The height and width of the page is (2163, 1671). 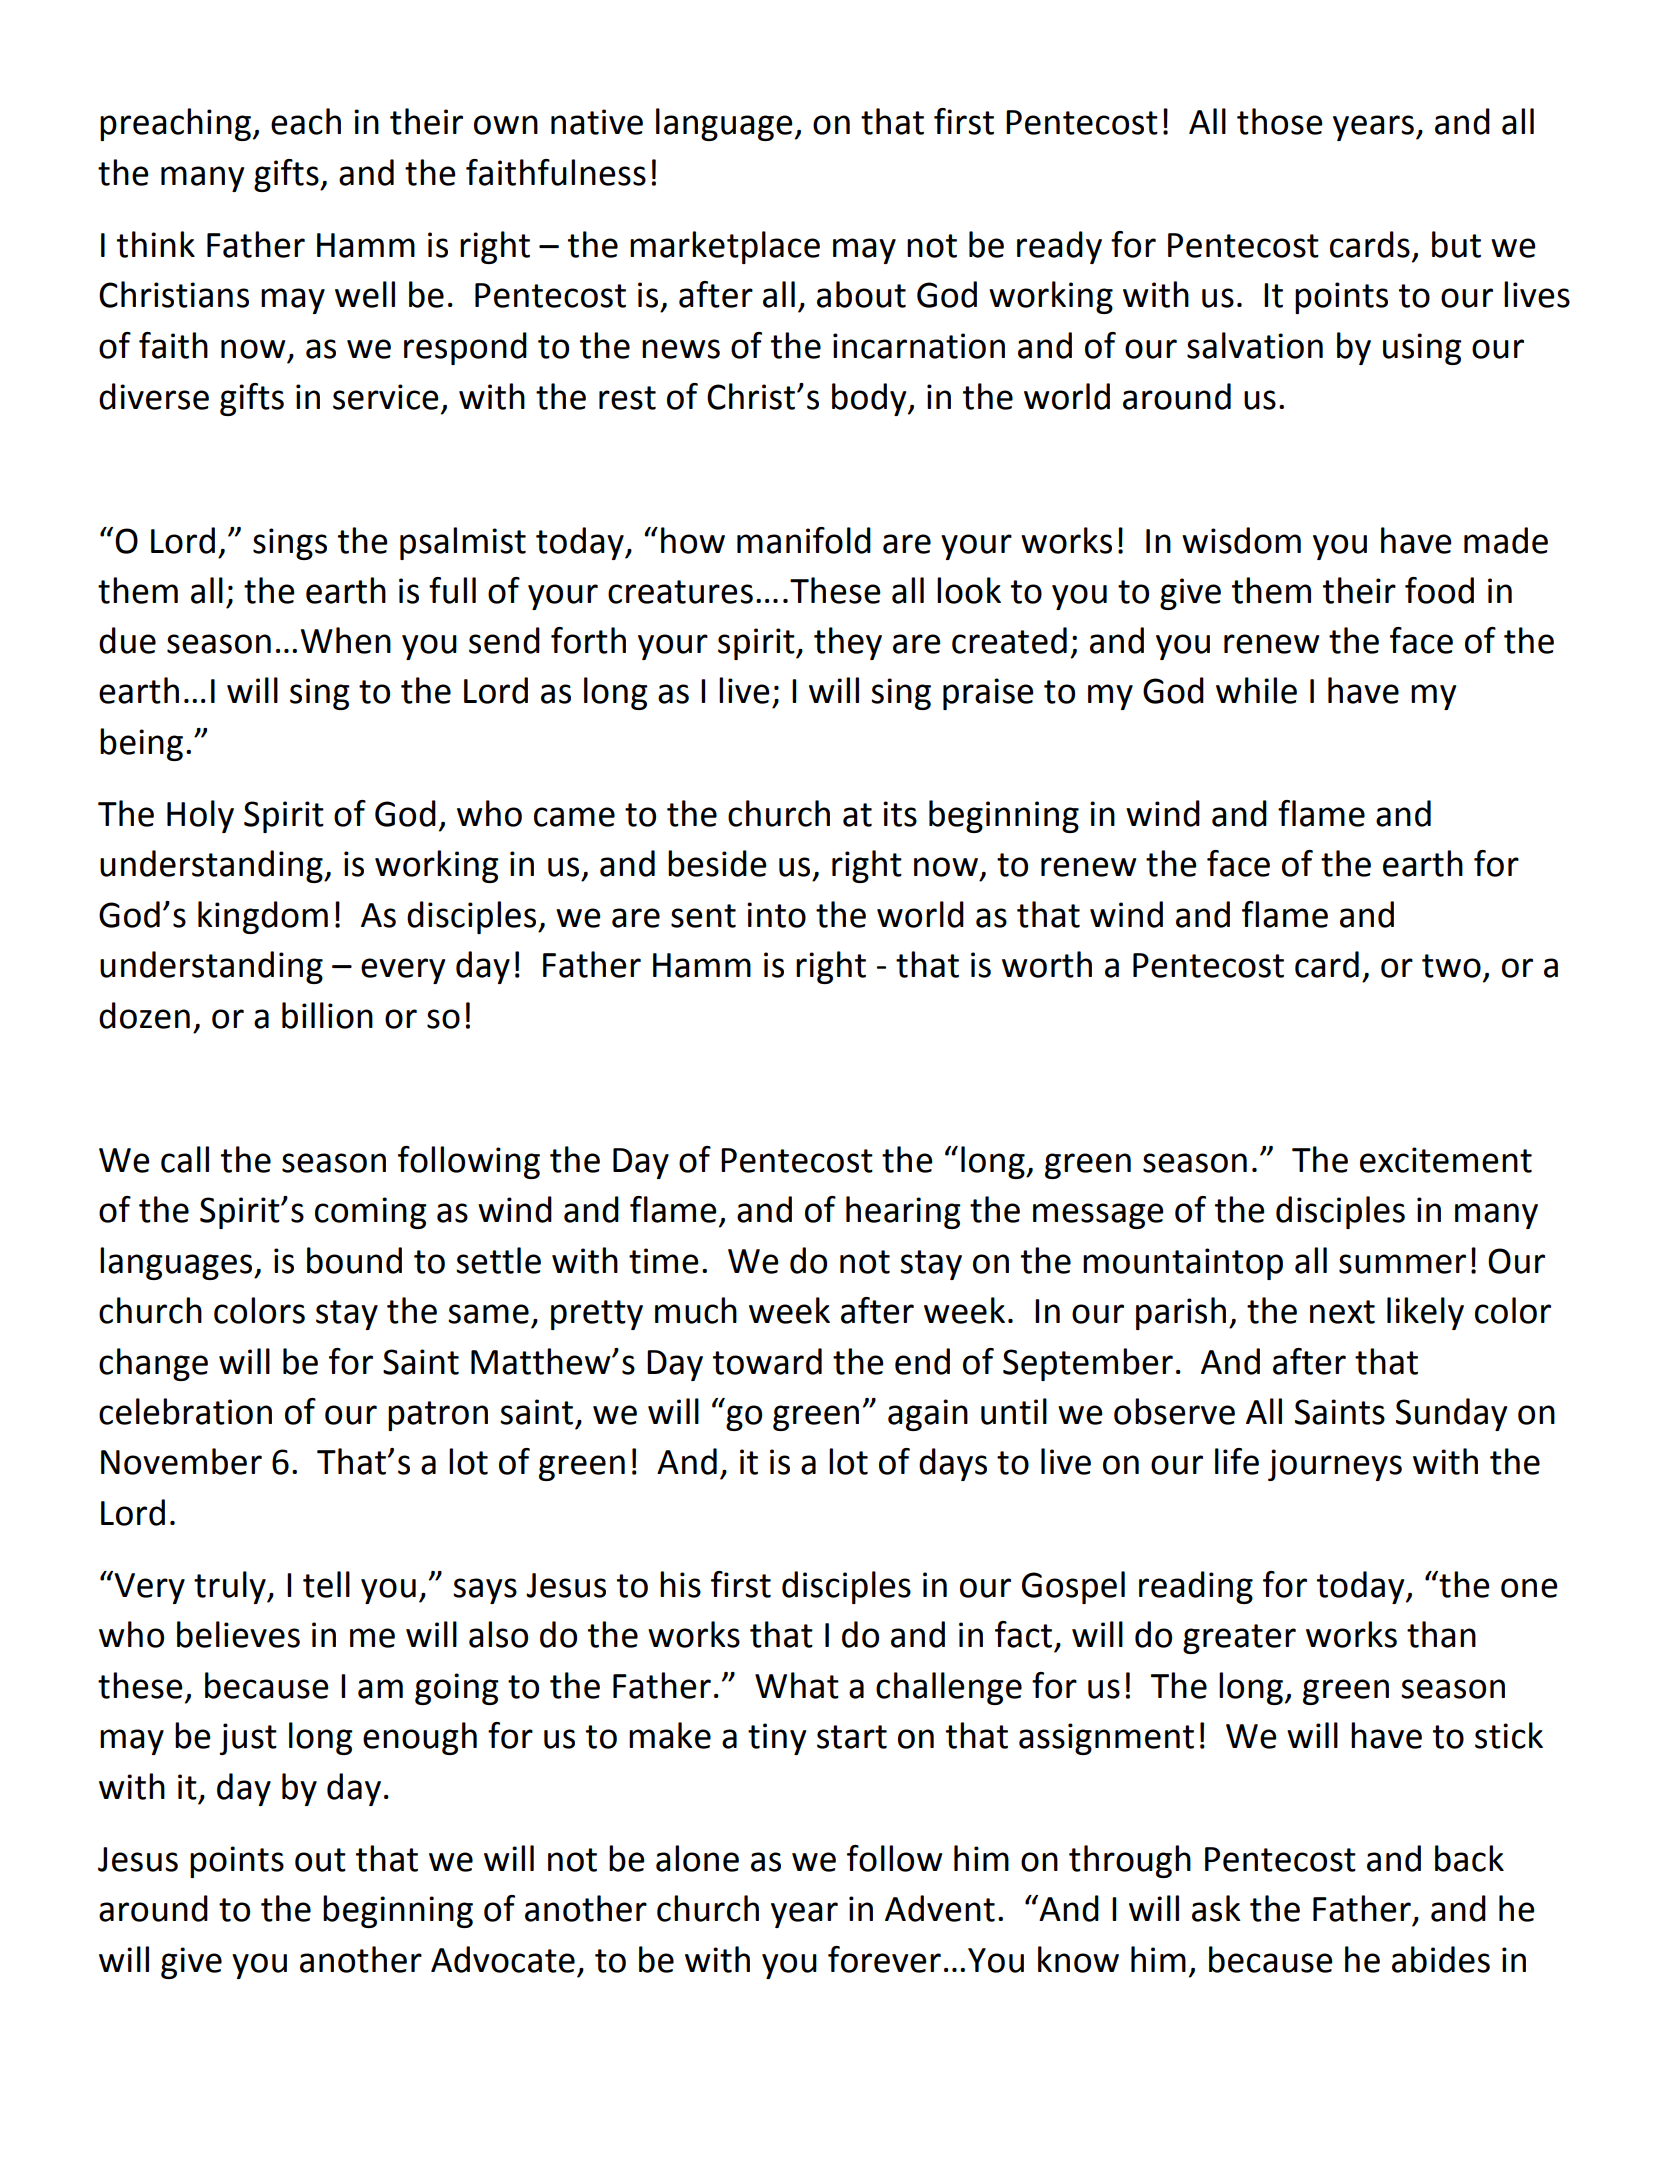 What do you see at coordinates (1342, 1312) in the page?
I see `next` at bounding box center [1342, 1312].
